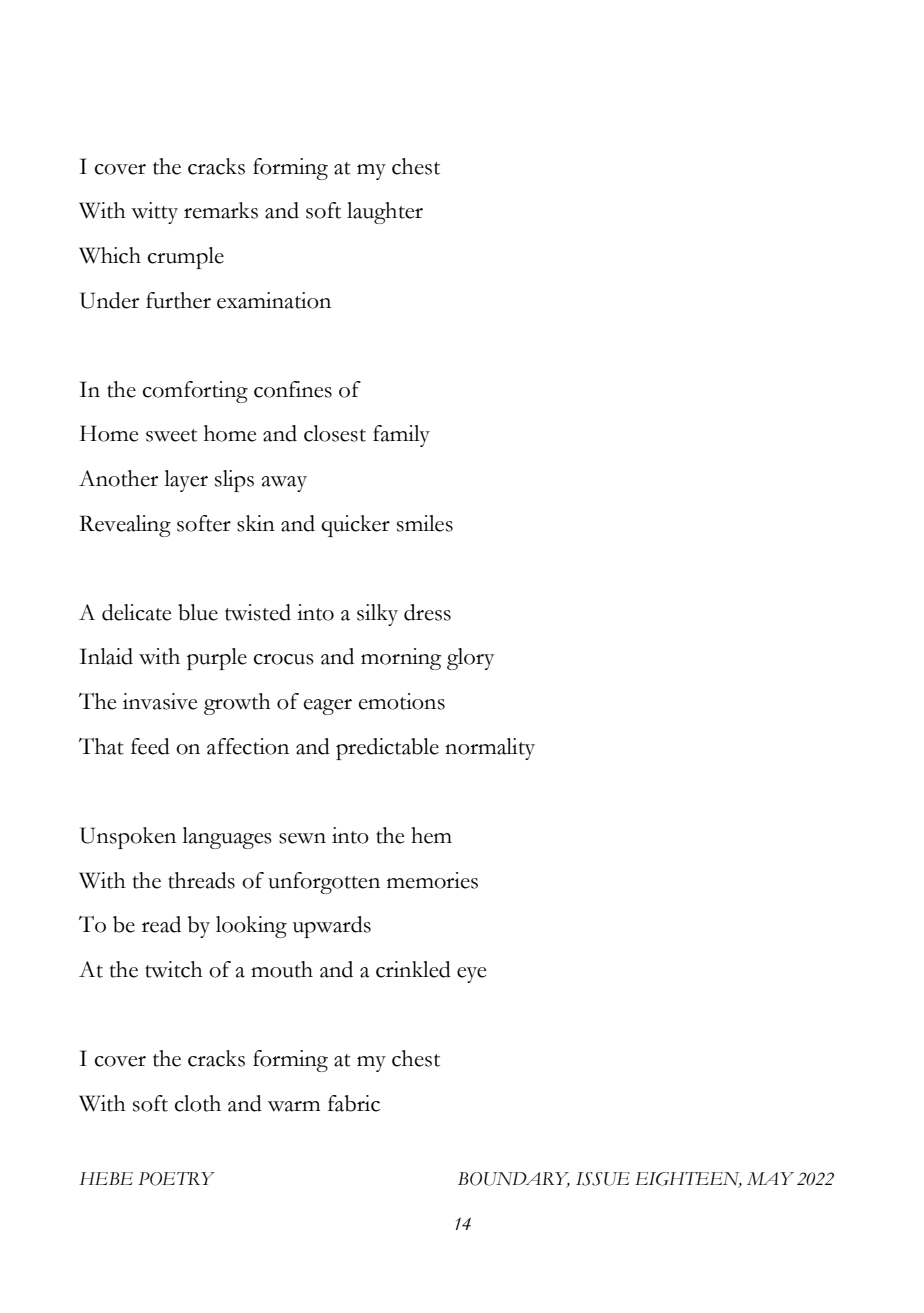 This screenshot has width=924, height=1313. I want to click on EIGHTEEN, so click(688, 1180).
